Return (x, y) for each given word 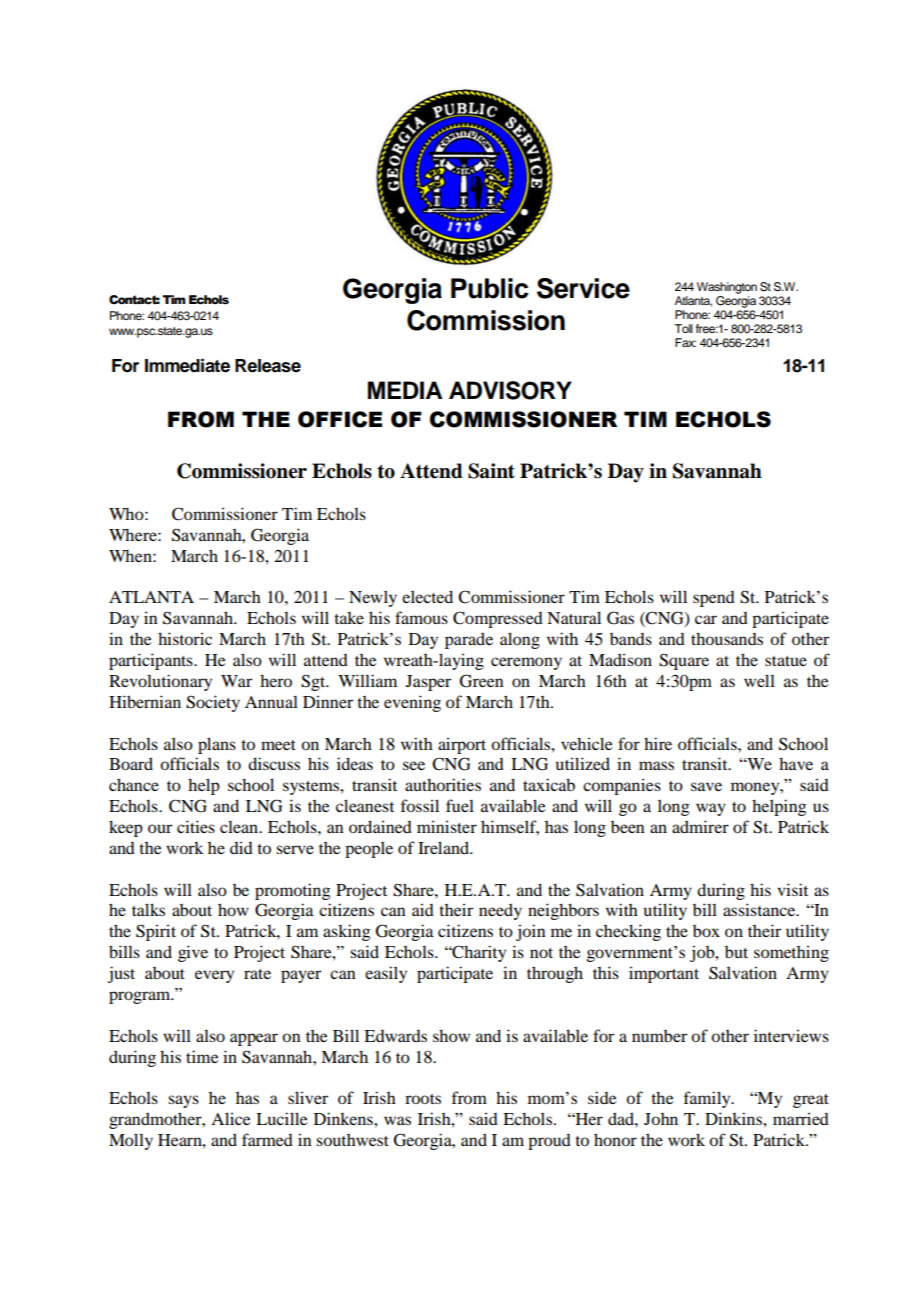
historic (185, 638)
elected (427, 596)
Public (490, 288)
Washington (727, 288)
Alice (231, 1118)
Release (268, 366)
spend (714, 599)
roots (423, 1099)
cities (196, 826)
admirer (700, 826)
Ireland (444, 847)
